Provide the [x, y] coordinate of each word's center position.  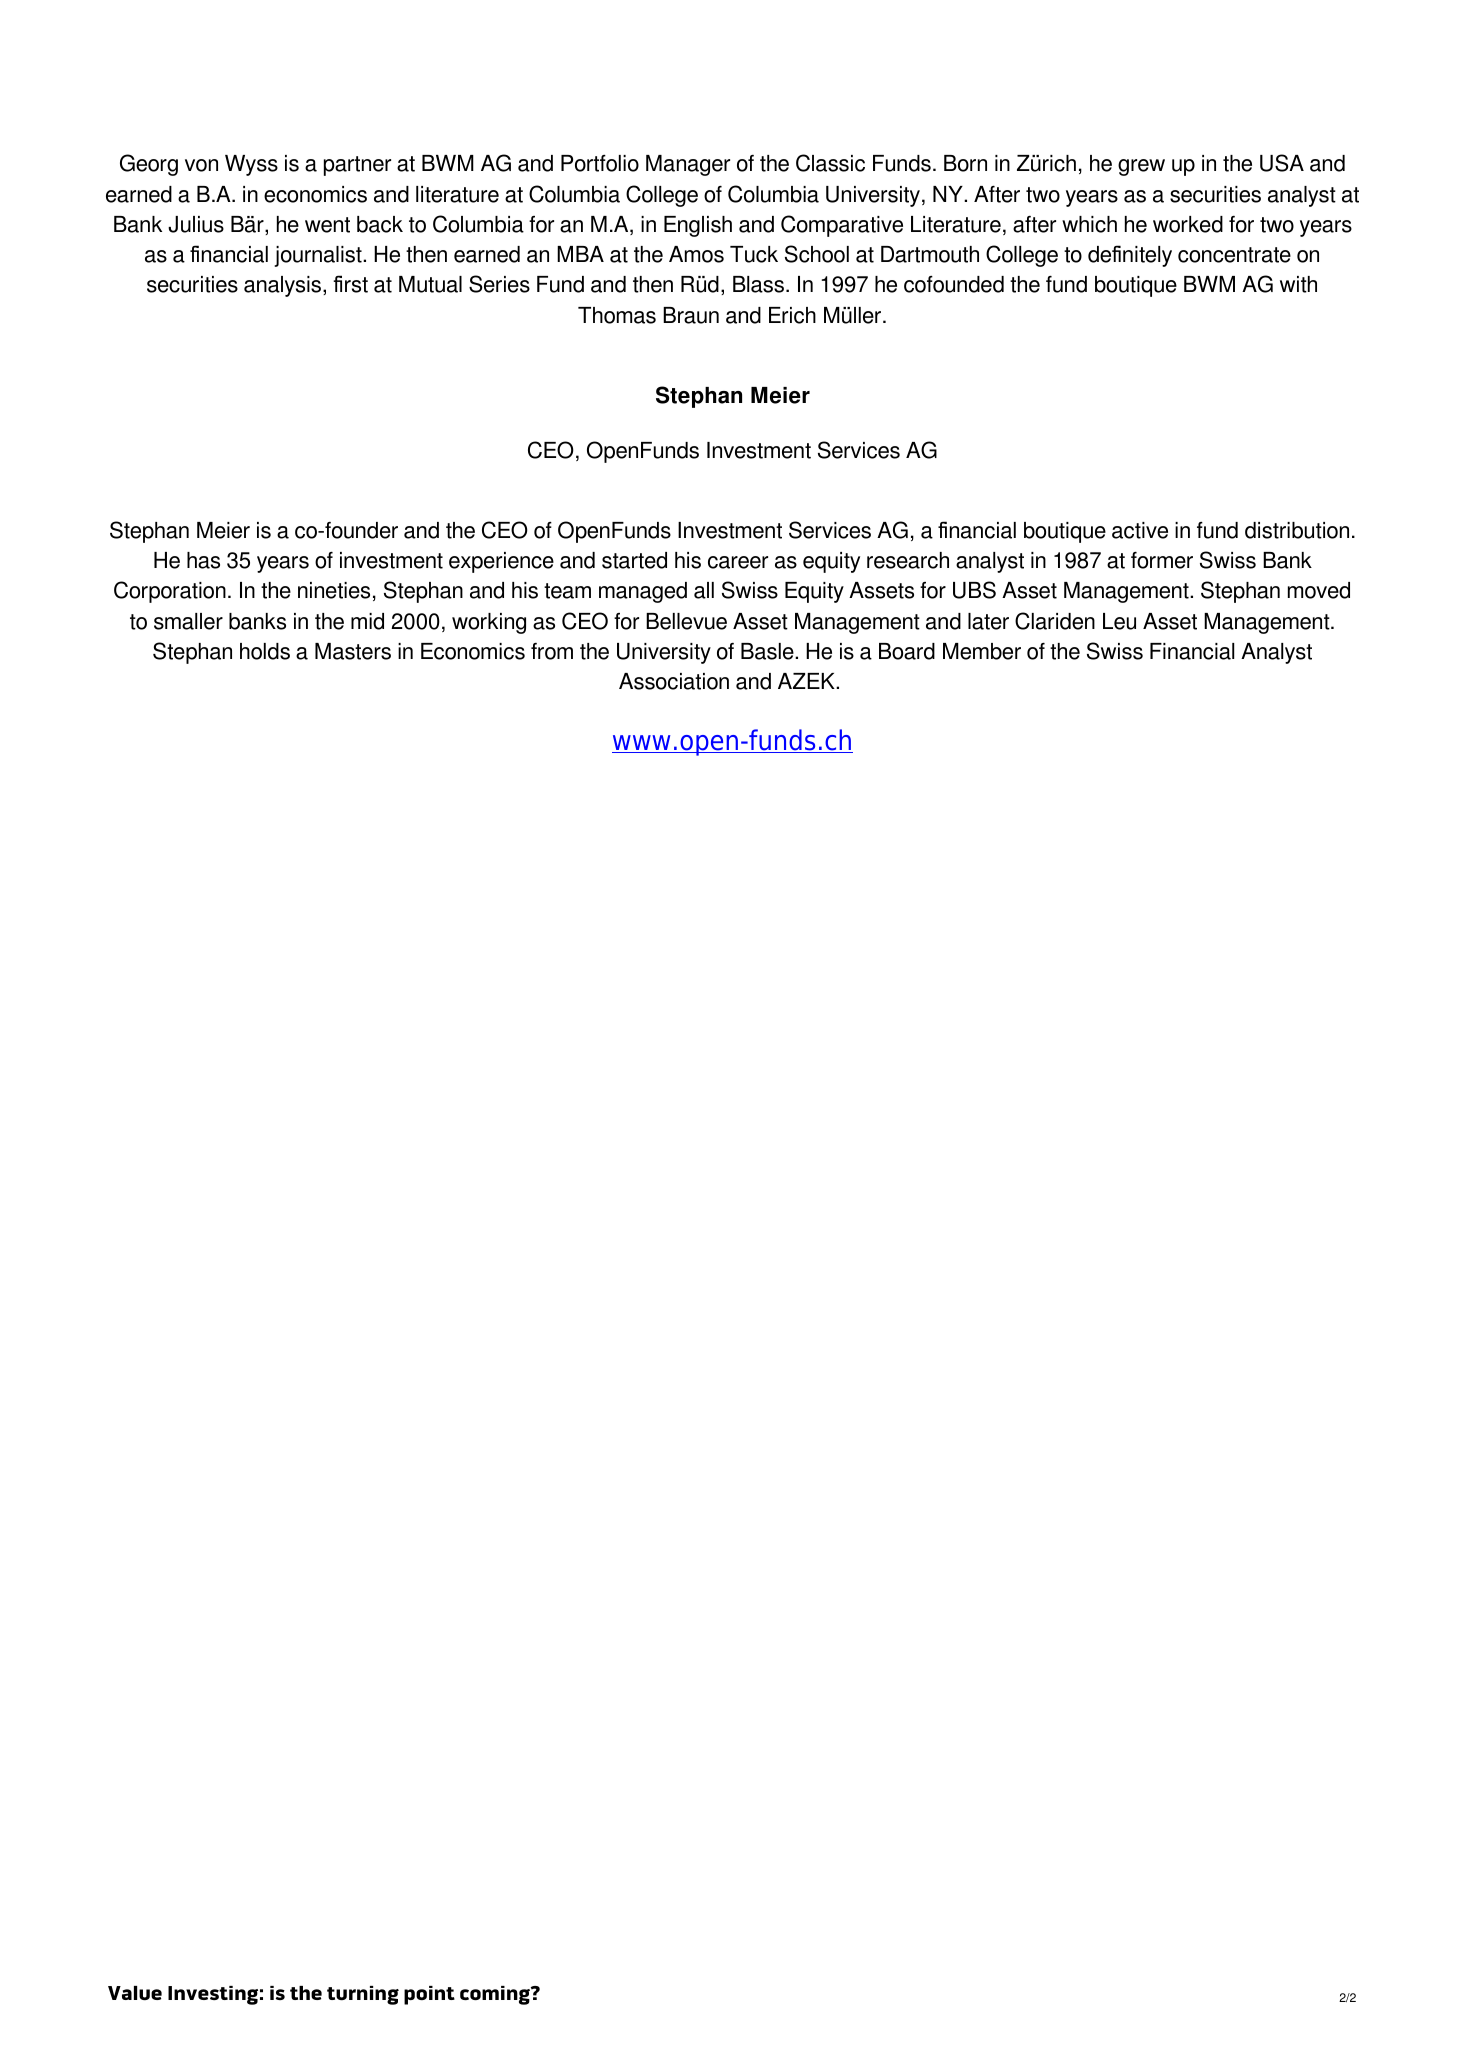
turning [363, 1995]
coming [496, 1995]
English [698, 226]
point [429, 1995]
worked [1188, 224]
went [327, 225]
